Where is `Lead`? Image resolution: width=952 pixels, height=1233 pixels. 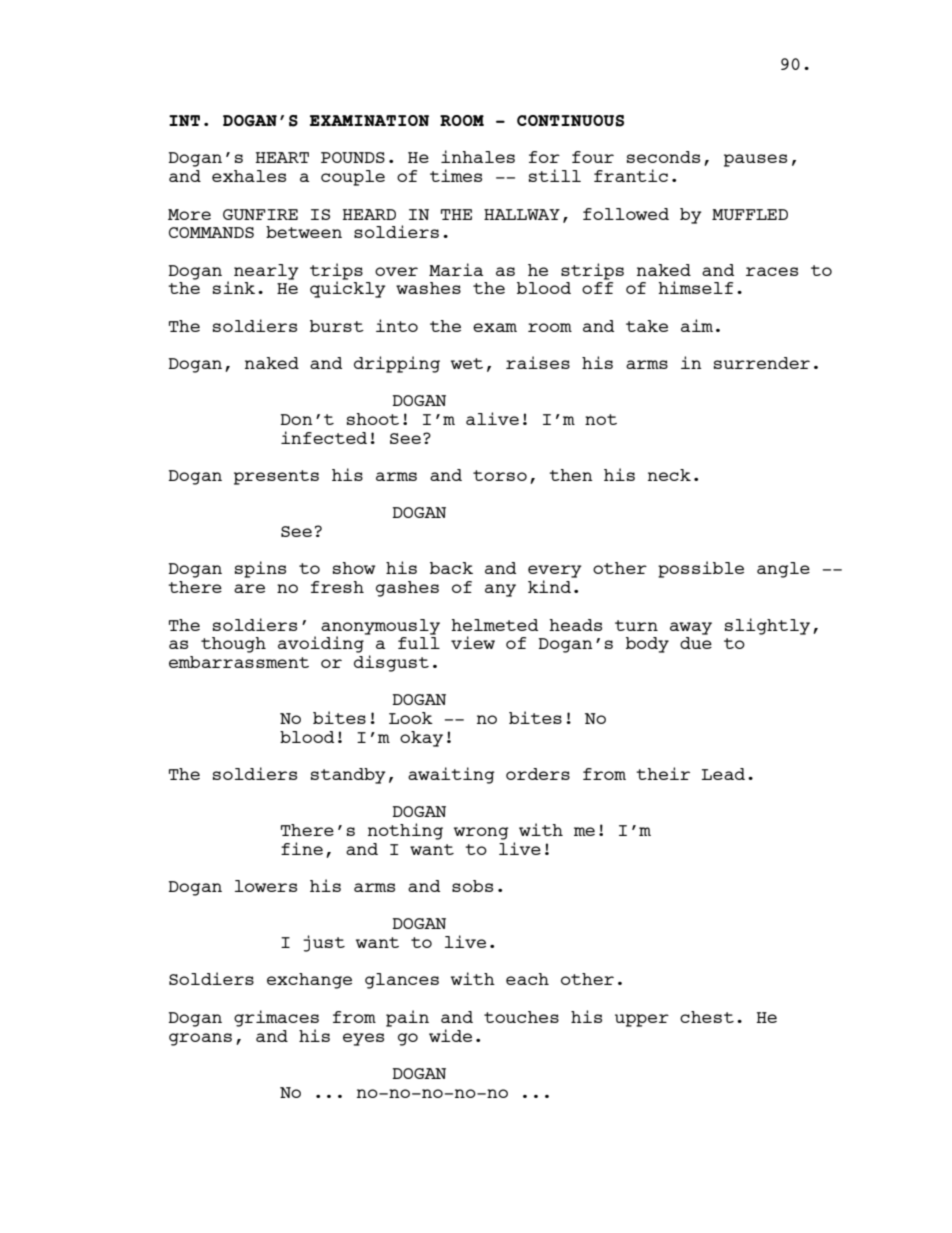
Lead is located at coordinates (723, 774).
